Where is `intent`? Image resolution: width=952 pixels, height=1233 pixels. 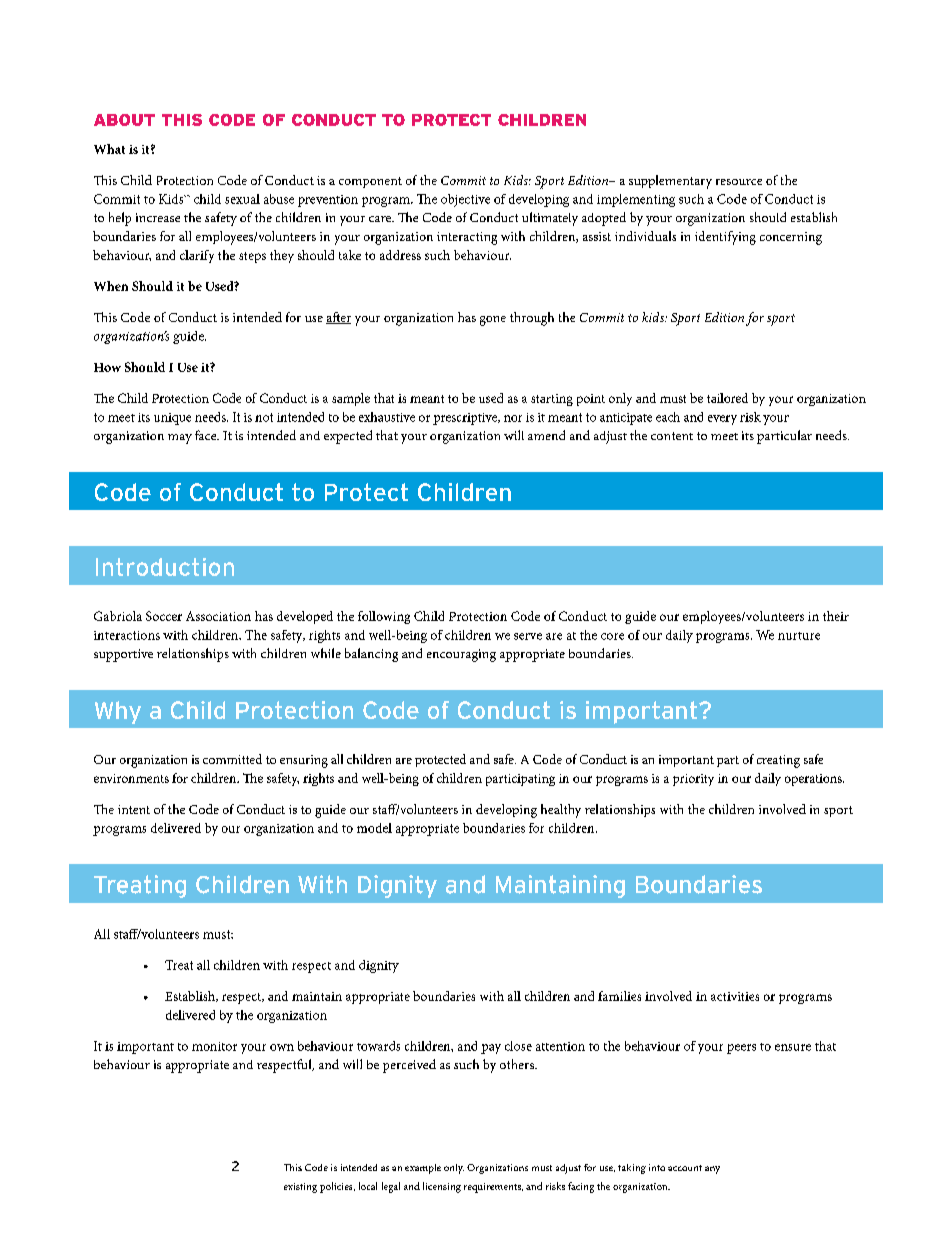 intent is located at coordinates (134, 809).
